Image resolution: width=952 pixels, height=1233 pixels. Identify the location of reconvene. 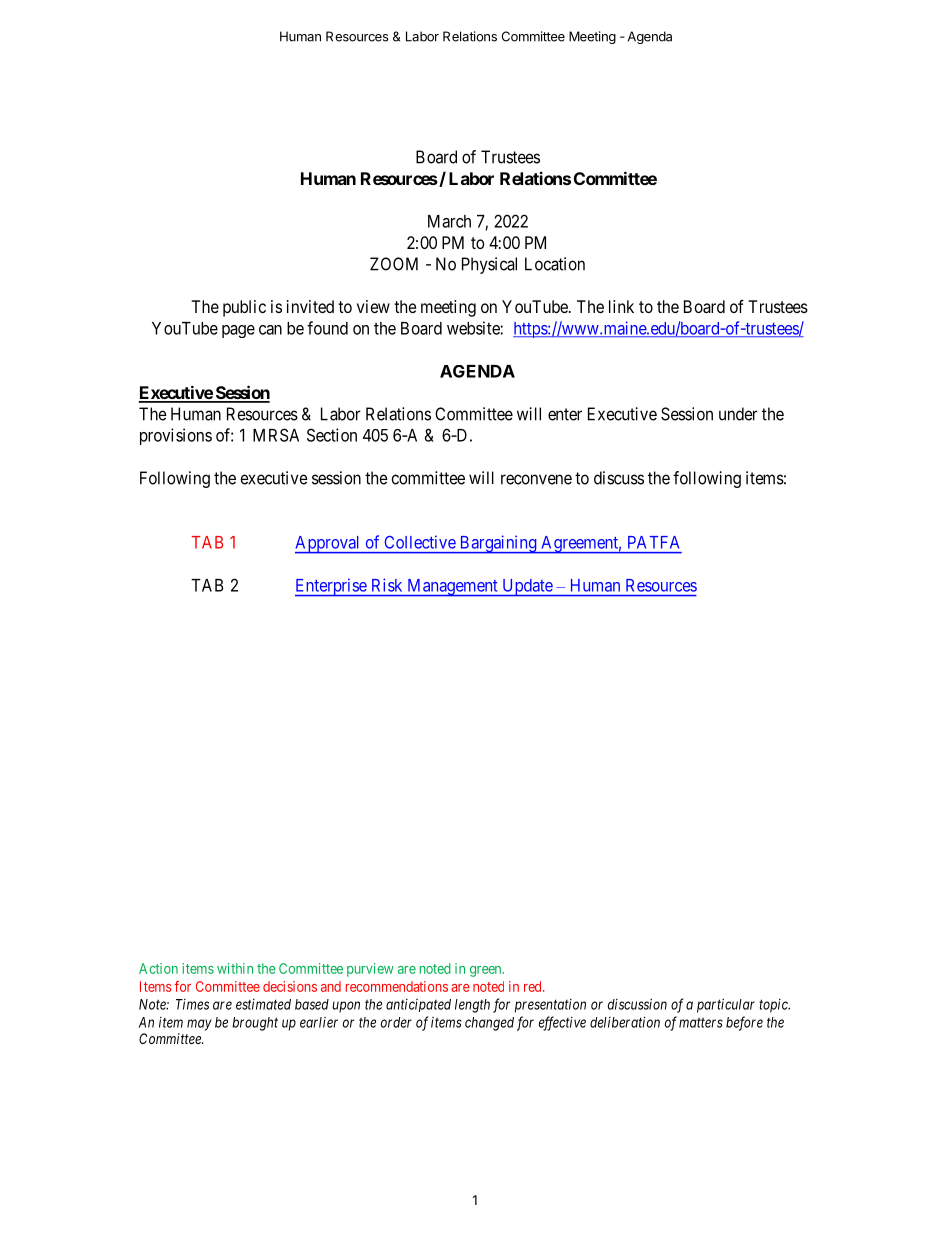
(536, 479).
